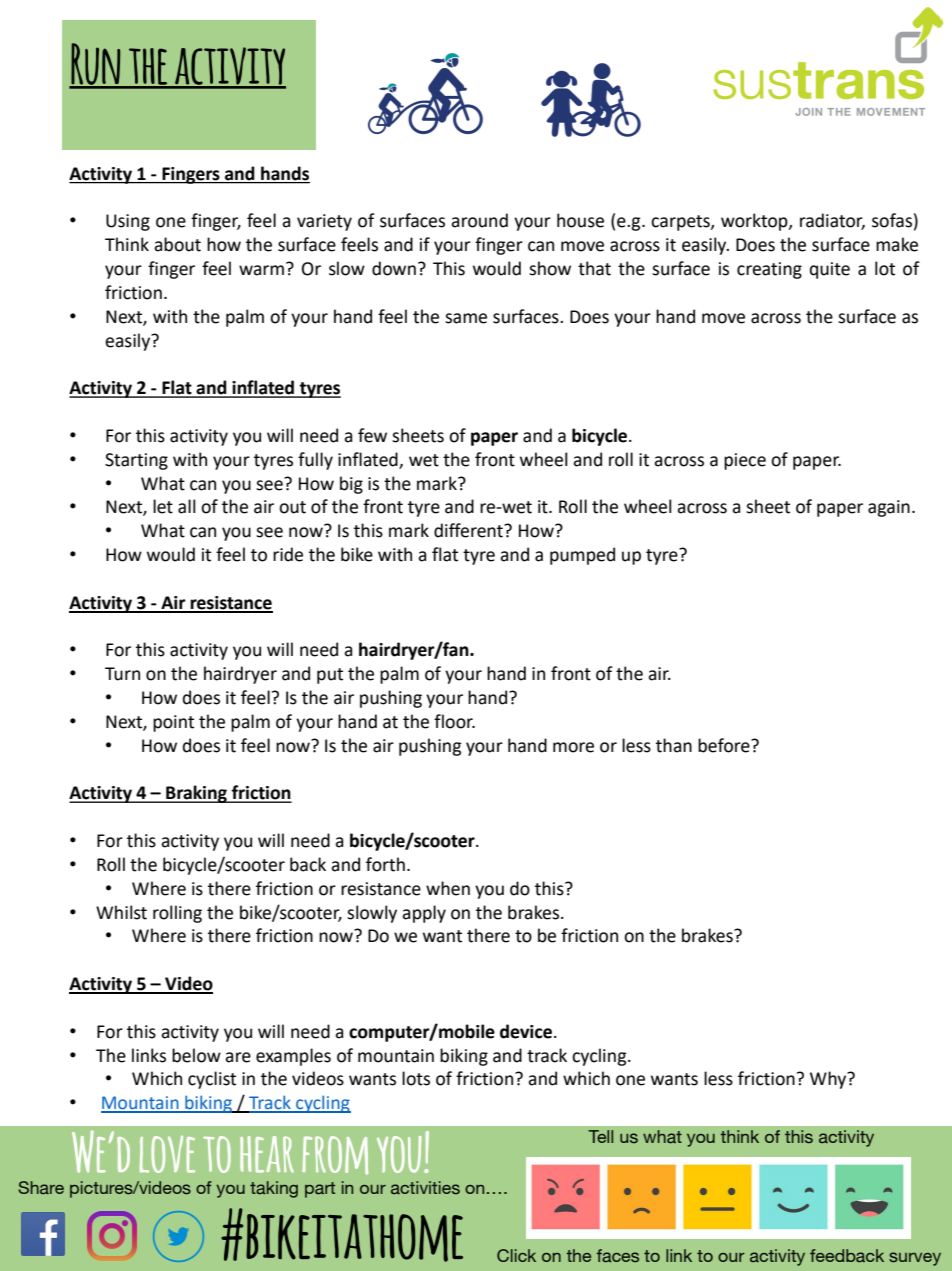  What do you see at coordinates (454, 721) in the page?
I see `floor` at bounding box center [454, 721].
